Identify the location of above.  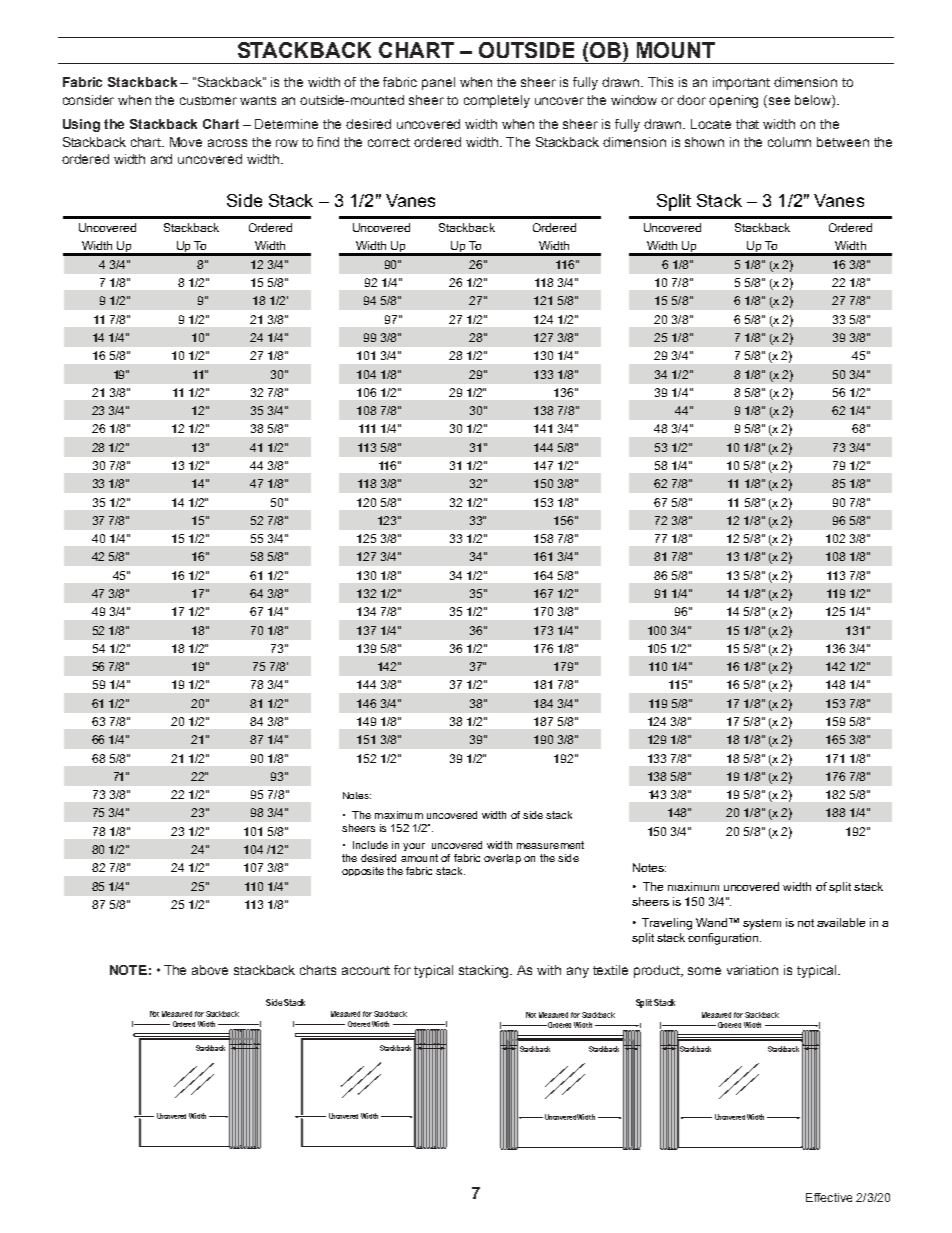
(210, 970).
